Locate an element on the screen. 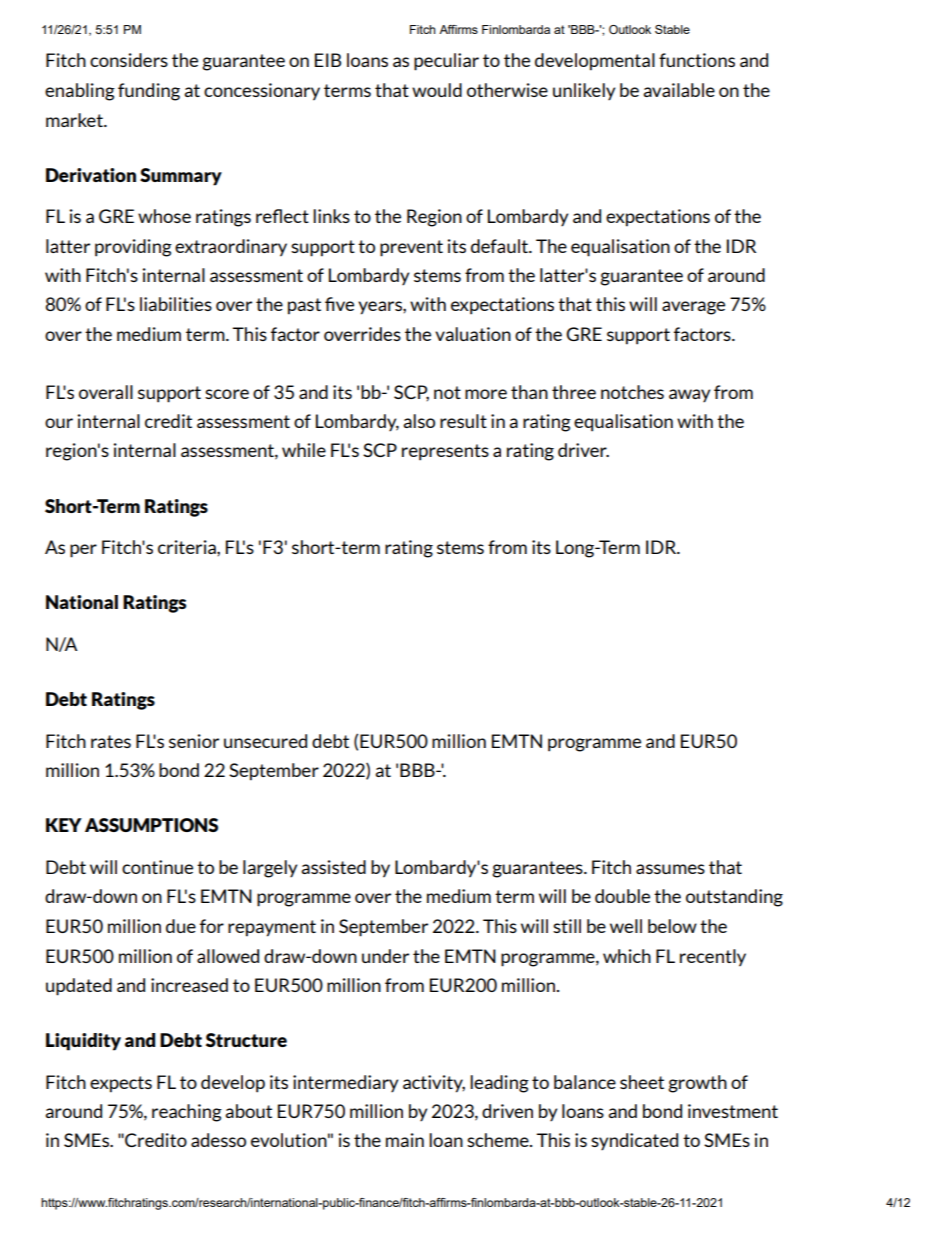 The height and width of the screenshot is (1233, 952). expects is located at coordinates (121, 1084).
